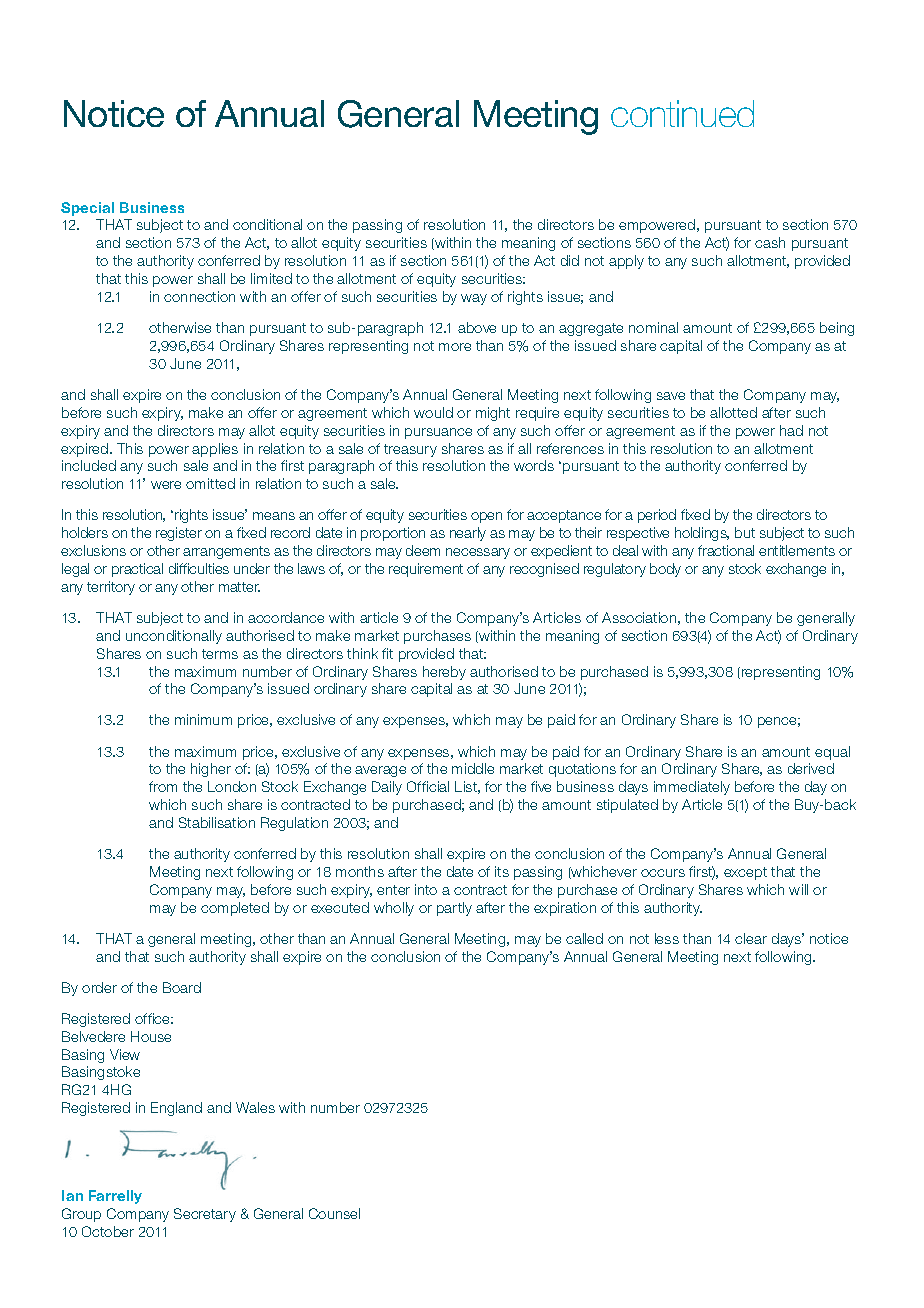  What do you see at coordinates (87, 209) in the image?
I see `Special` at bounding box center [87, 209].
